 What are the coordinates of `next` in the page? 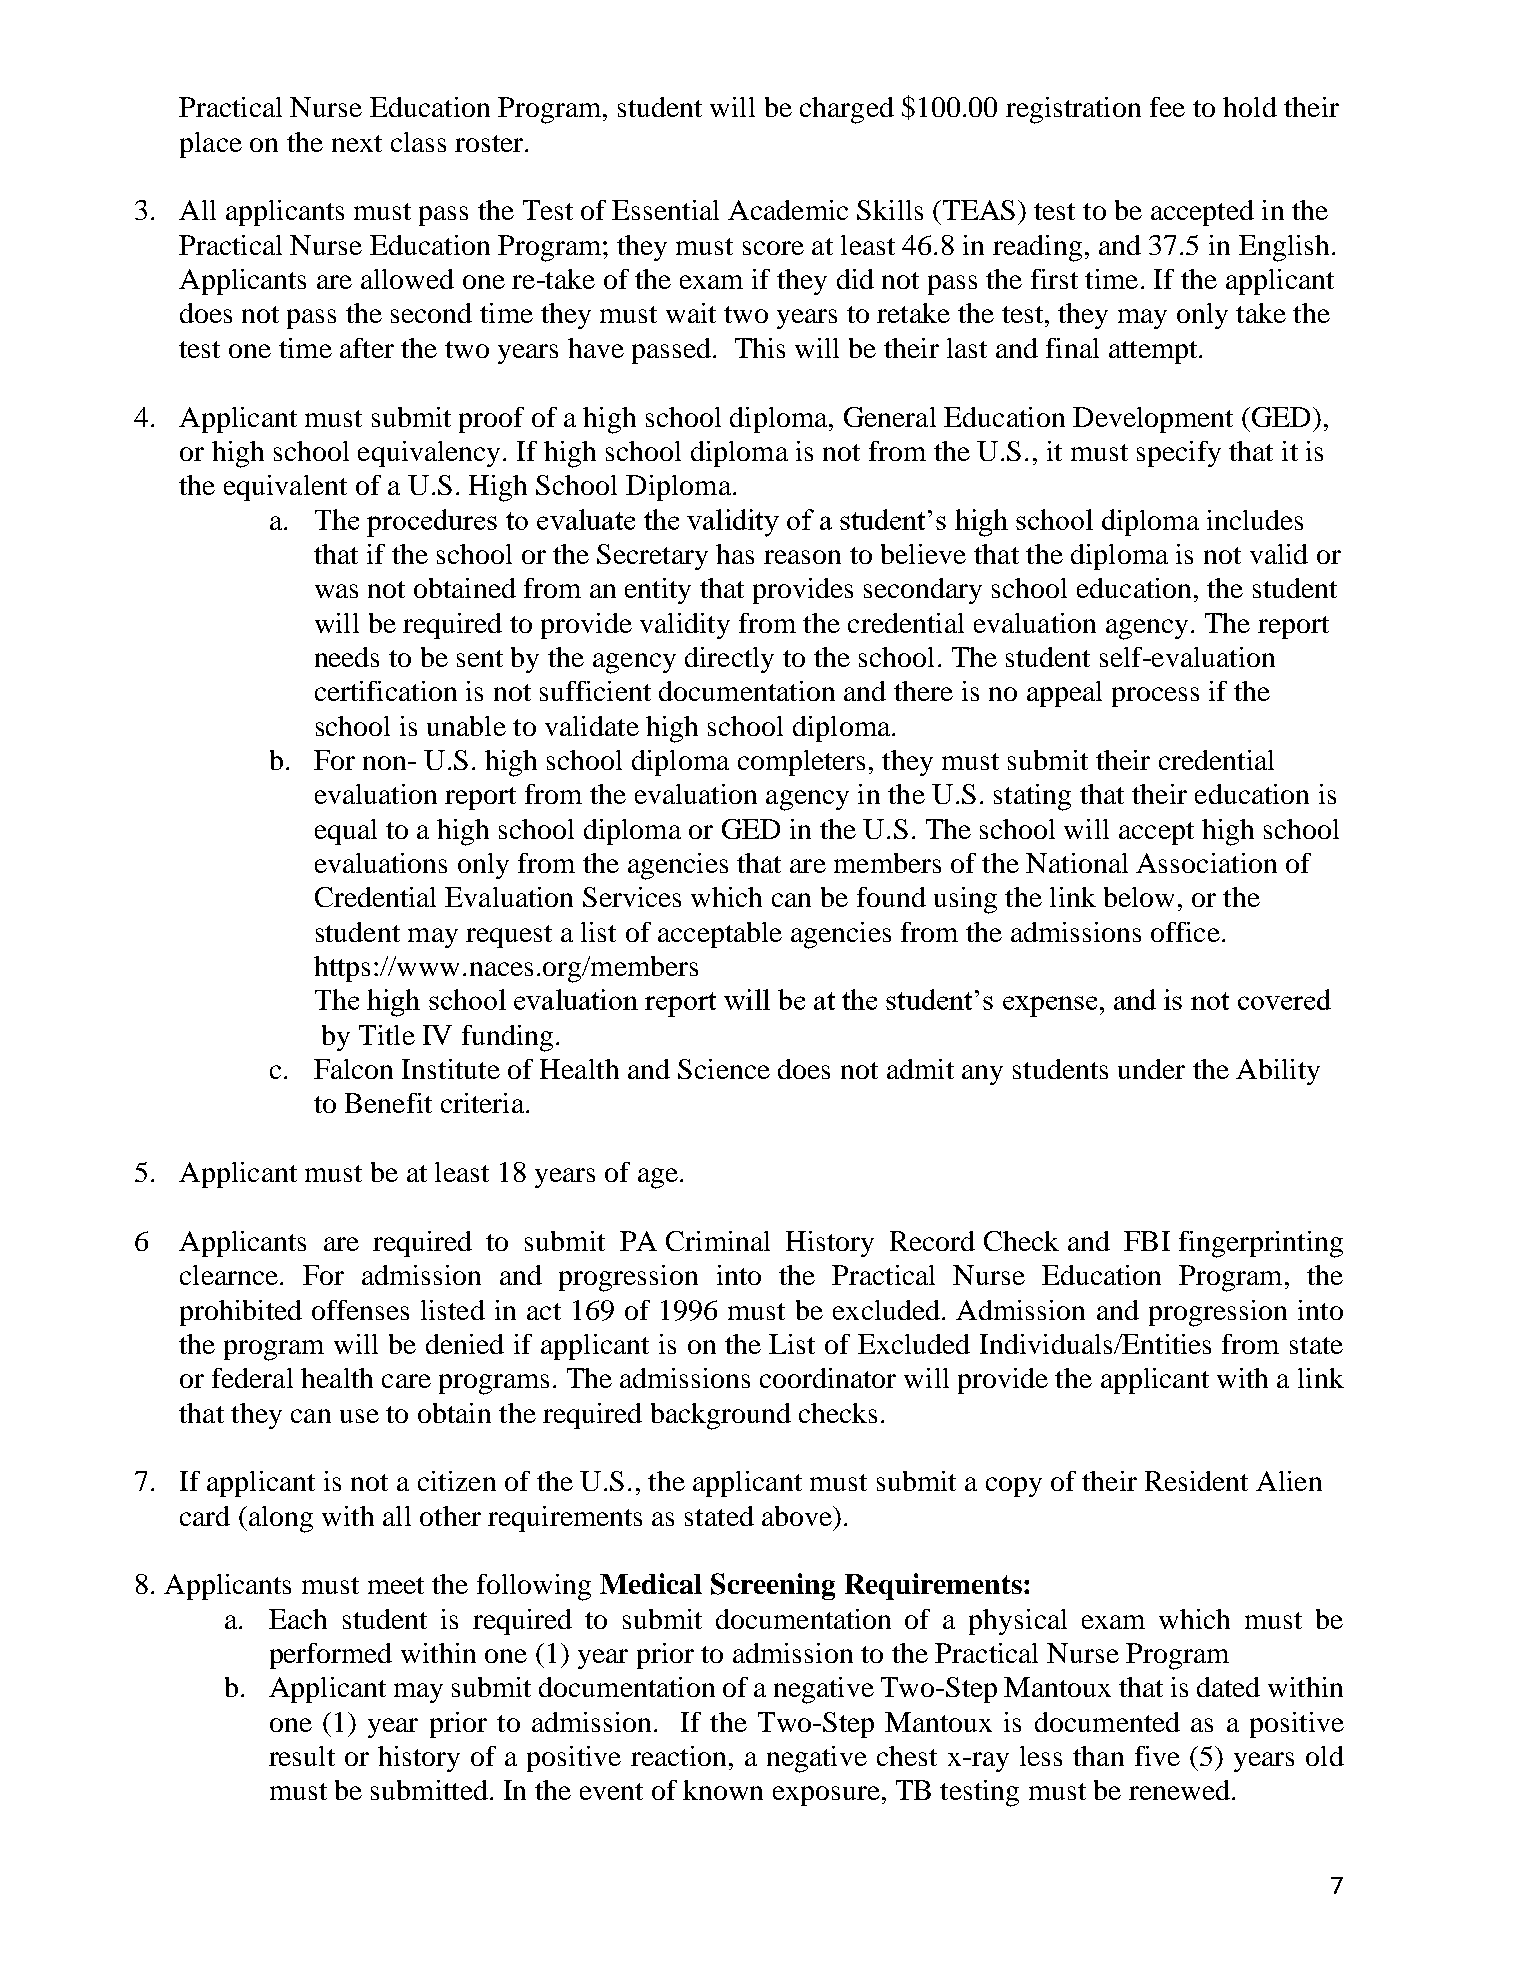 It's located at (357, 143).
